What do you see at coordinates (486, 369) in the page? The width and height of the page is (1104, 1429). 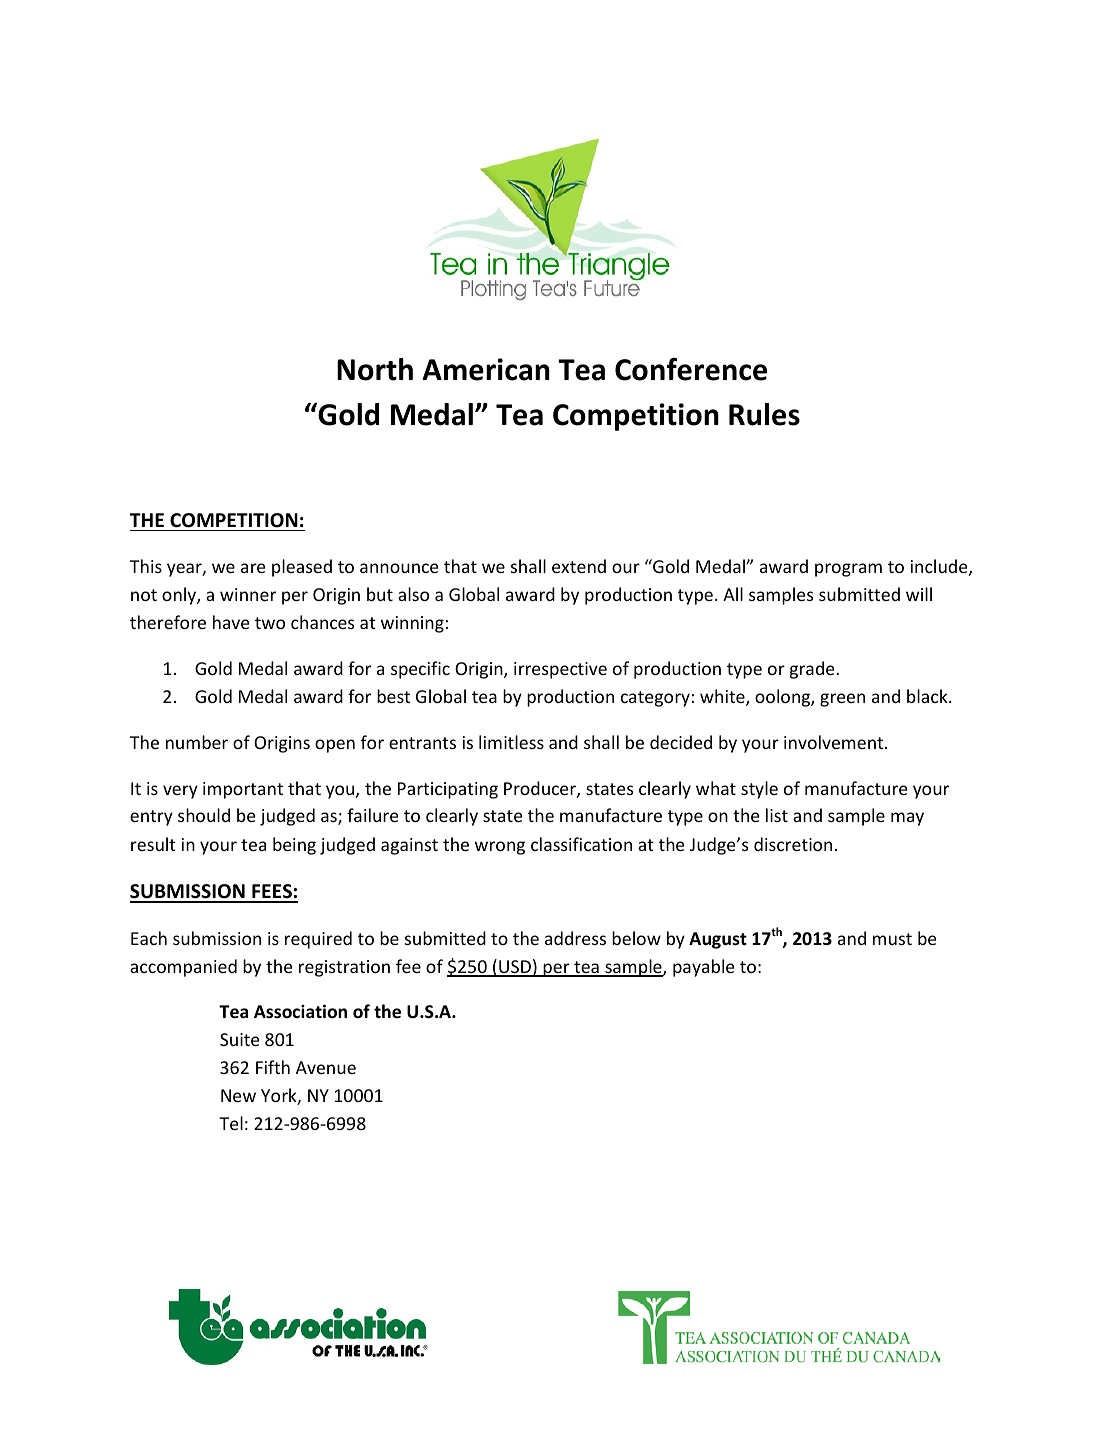 I see `American` at bounding box center [486, 369].
